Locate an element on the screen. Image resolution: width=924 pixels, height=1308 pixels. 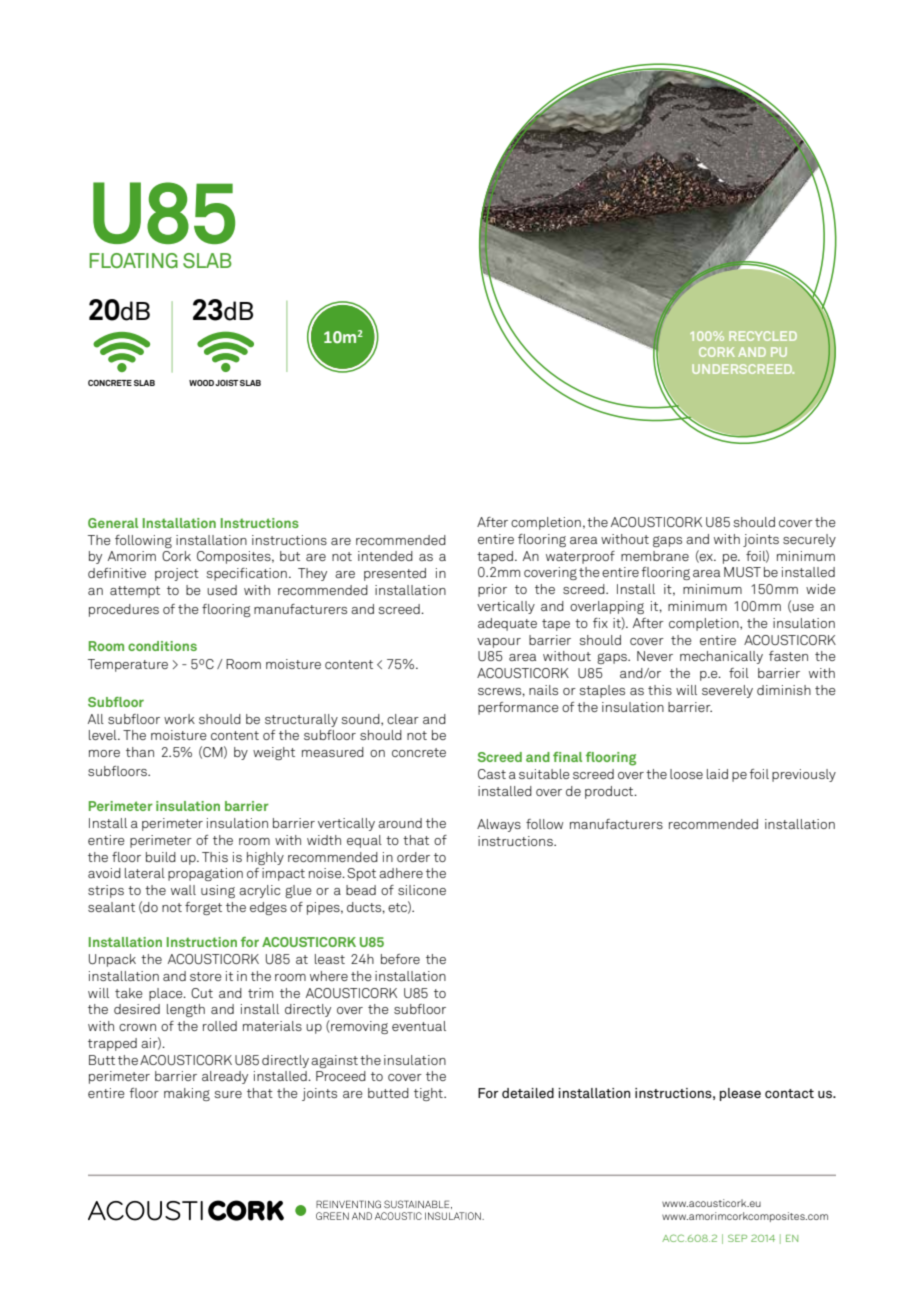
making is located at coordinates (187, 1094).
